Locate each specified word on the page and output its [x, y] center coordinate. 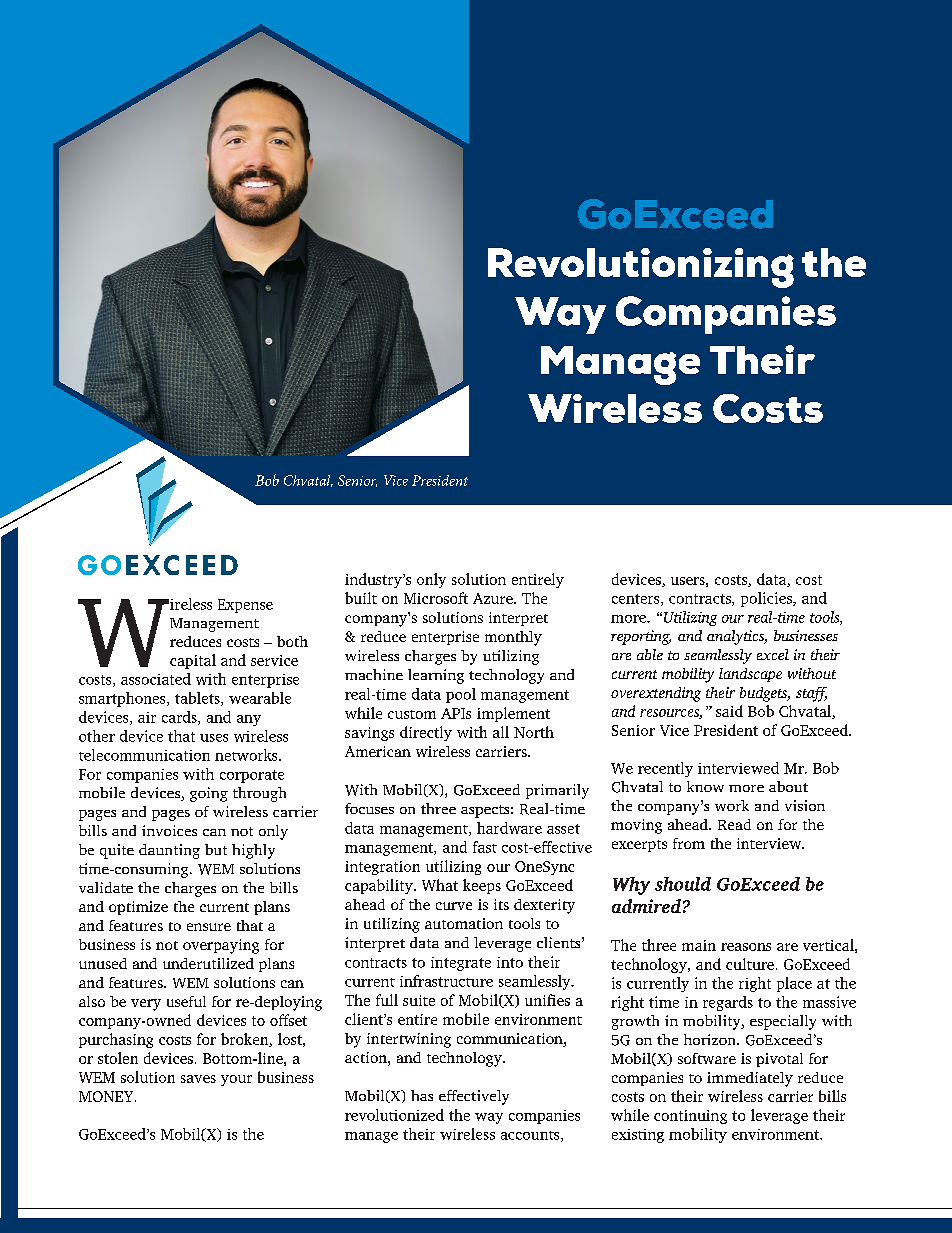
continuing [690, 1117]
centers [637, 600]
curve [454, 906]
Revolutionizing [641, 268]
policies [767, 599]
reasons [746, 947]
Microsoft [436, 598]
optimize [138, 908]
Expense [245, 606]
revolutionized [394, 1115]
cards [180, 718]
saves [198, 1079]
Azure [494, 598]
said [729, 711]
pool [461, 695]
